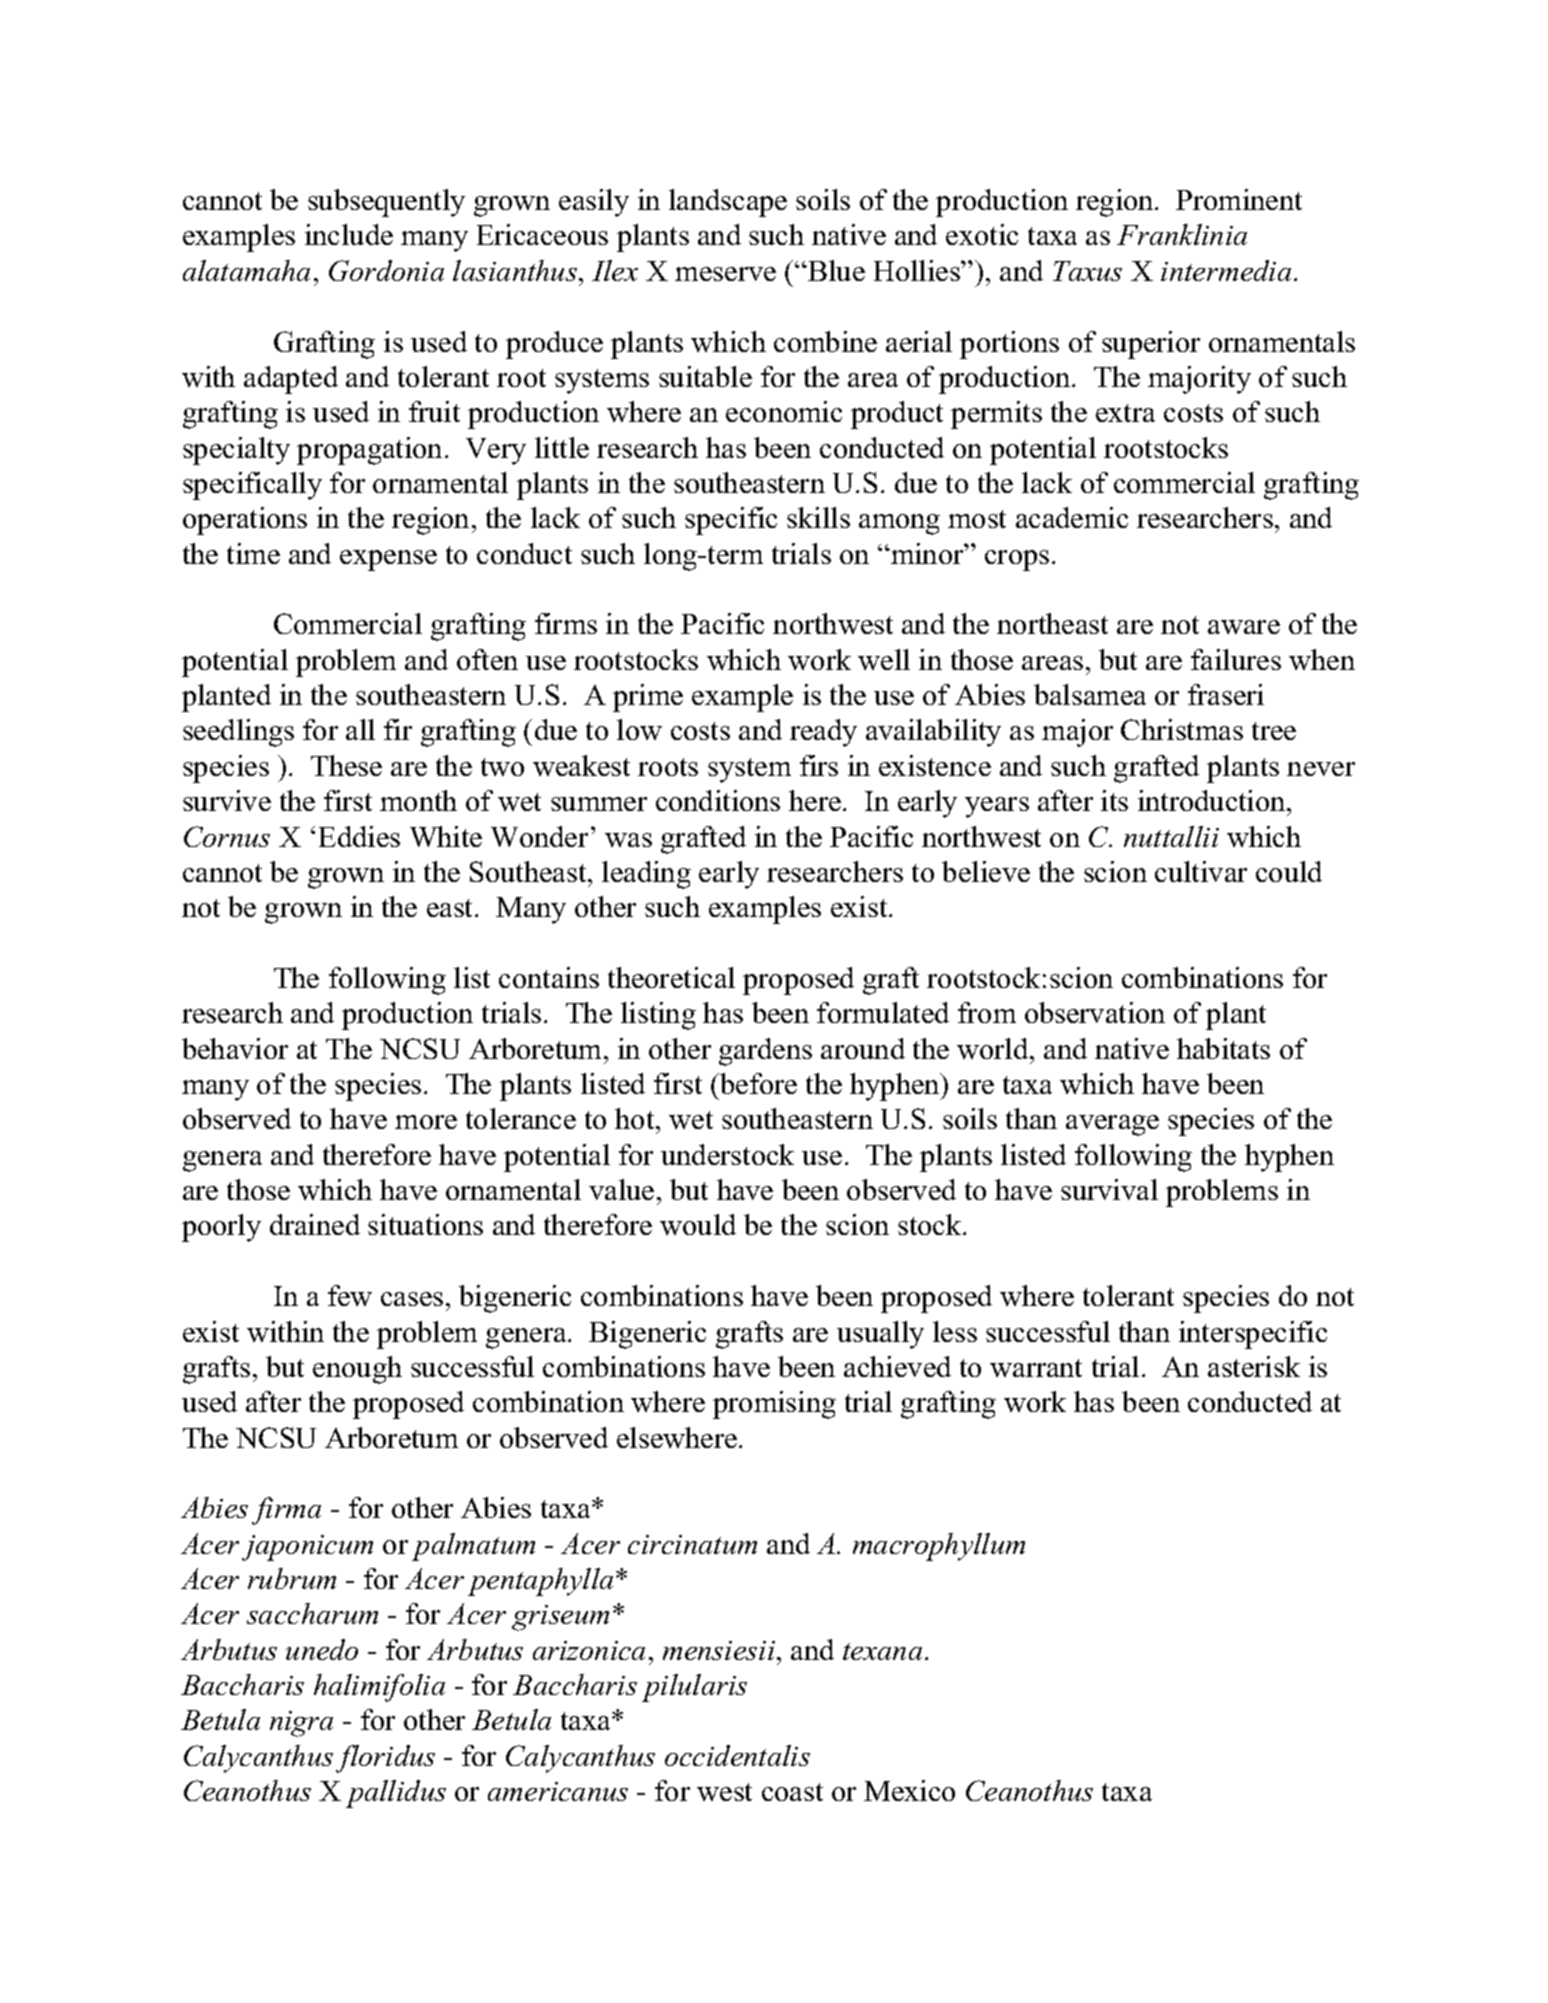 This screenshot has height=2003, width=1548. Describe the element at coordinates (835, 270) in the screenshot. I see `Blue` at that location.
